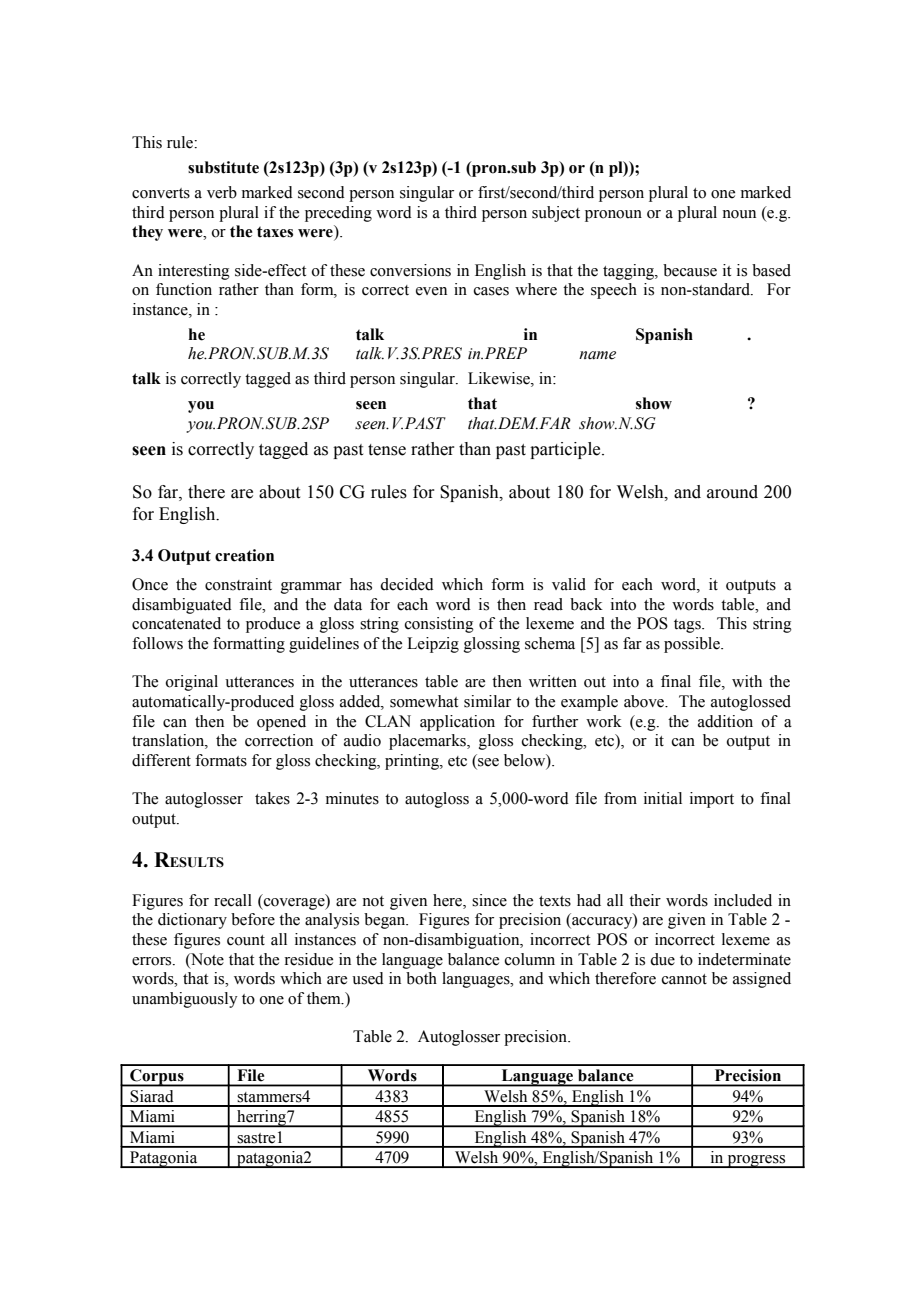 The image size is (924, 1308). What do you see at coordinates (244, 555) in the screenshot?
I see `creation` at bounding box center [244, 555].
